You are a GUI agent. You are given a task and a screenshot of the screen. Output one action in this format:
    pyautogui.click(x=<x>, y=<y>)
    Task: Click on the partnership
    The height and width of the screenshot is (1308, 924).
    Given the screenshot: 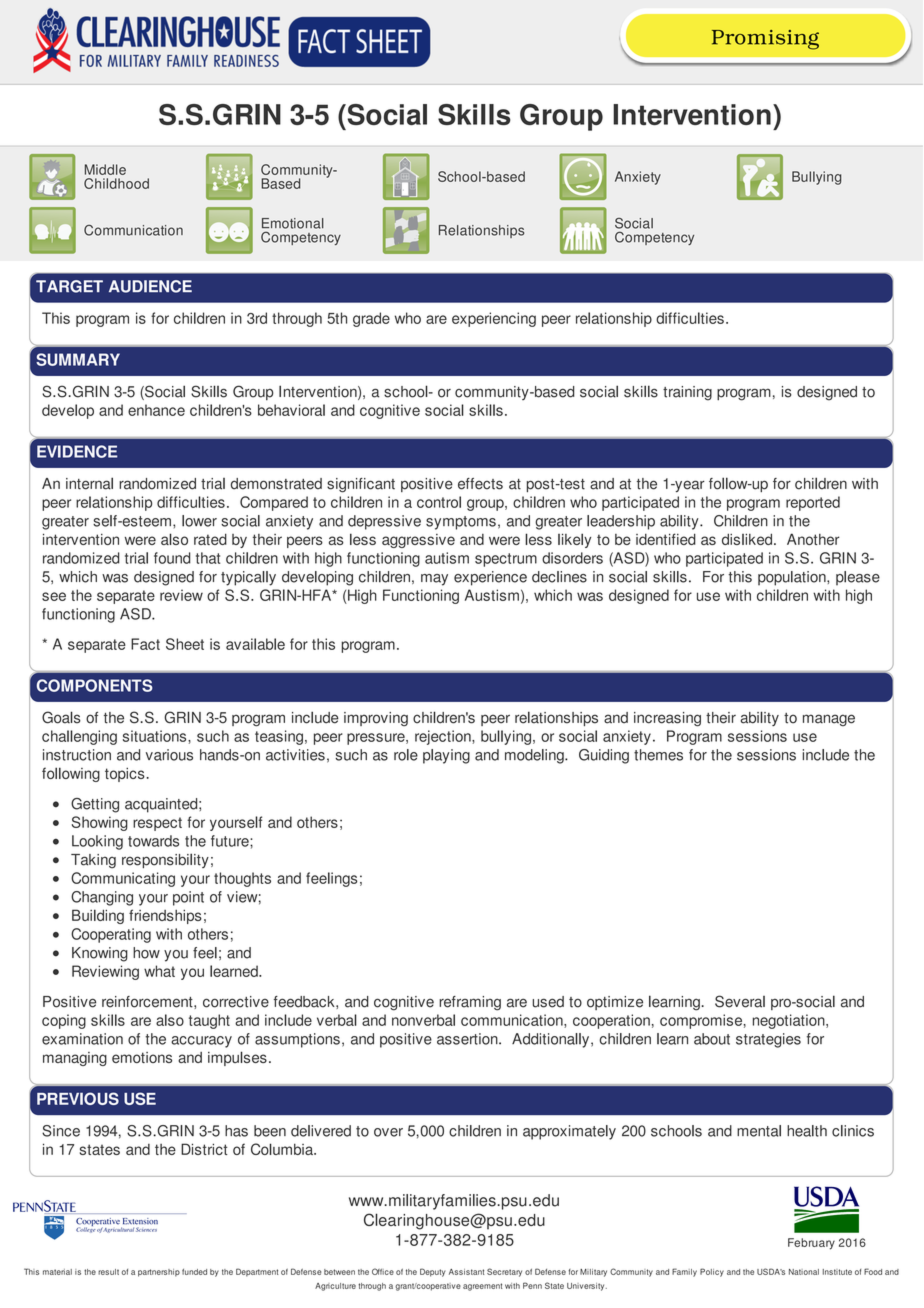 What is the action you would take?
    pyautogui.click(x=159, y=1273)
